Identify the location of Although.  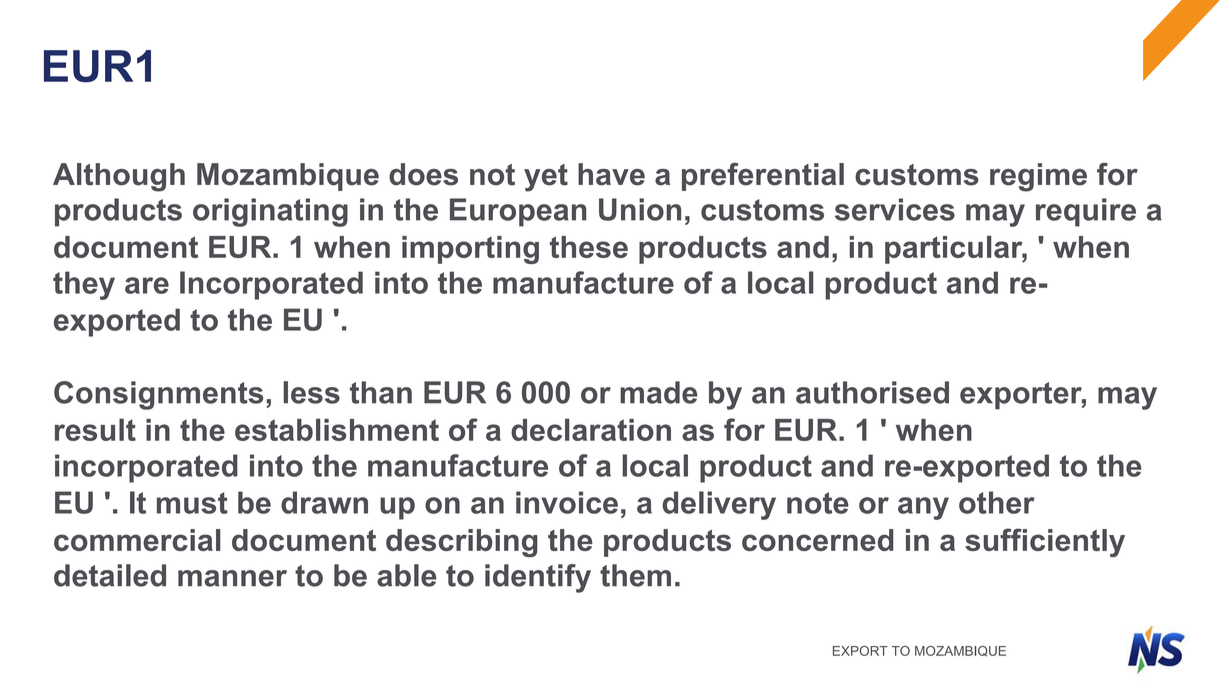
(119, 177).
